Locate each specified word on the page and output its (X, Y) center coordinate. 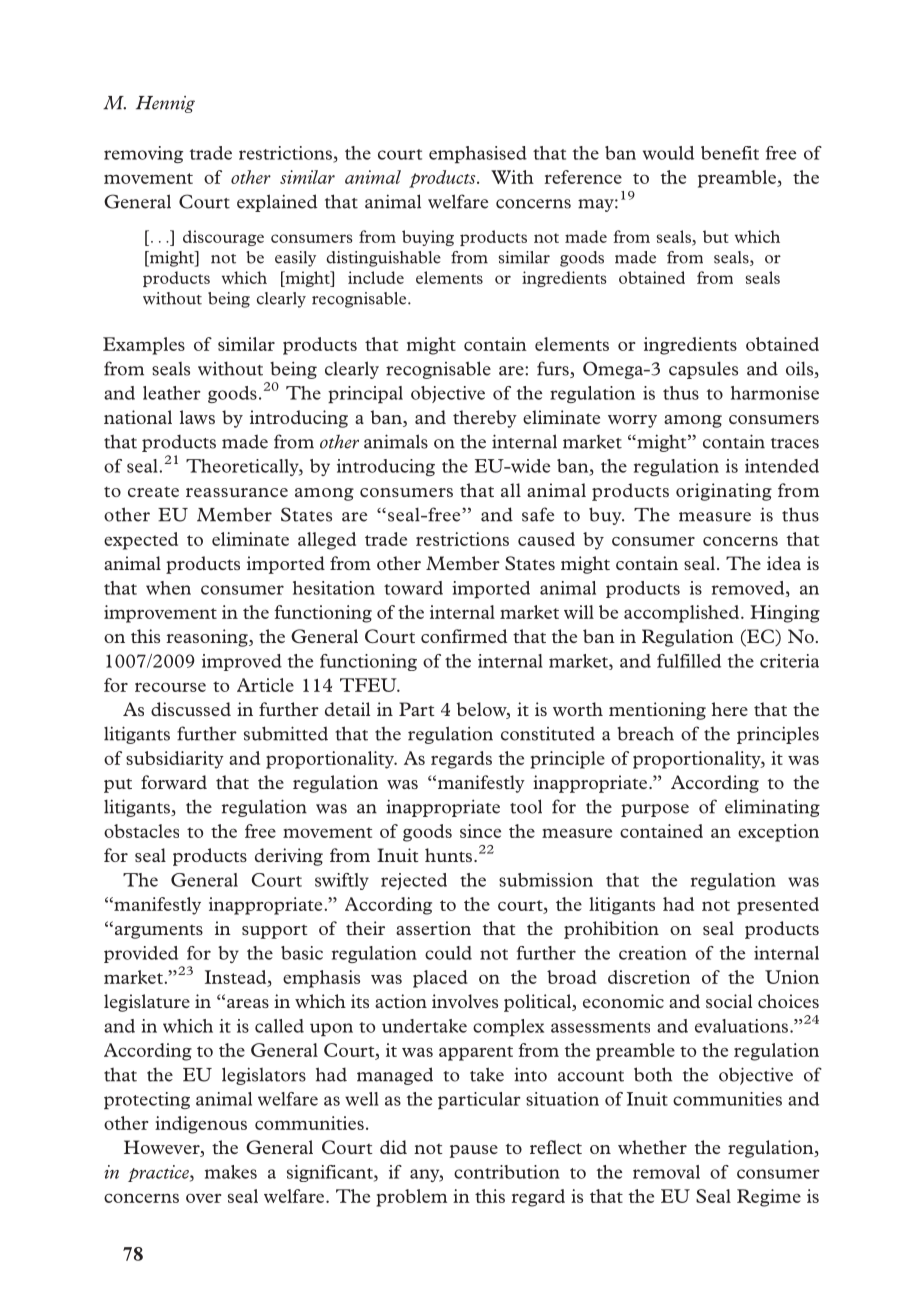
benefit (730, 153)
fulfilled (689, 661)
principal (365, 394)
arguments (159, 932)
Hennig (165, 104)
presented (778, 906)
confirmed (464, 636)
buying (428, 238)
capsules (703, 370)
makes (231, 1172)
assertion (433, 928)
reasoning (208, 638)
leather (172, 393)
